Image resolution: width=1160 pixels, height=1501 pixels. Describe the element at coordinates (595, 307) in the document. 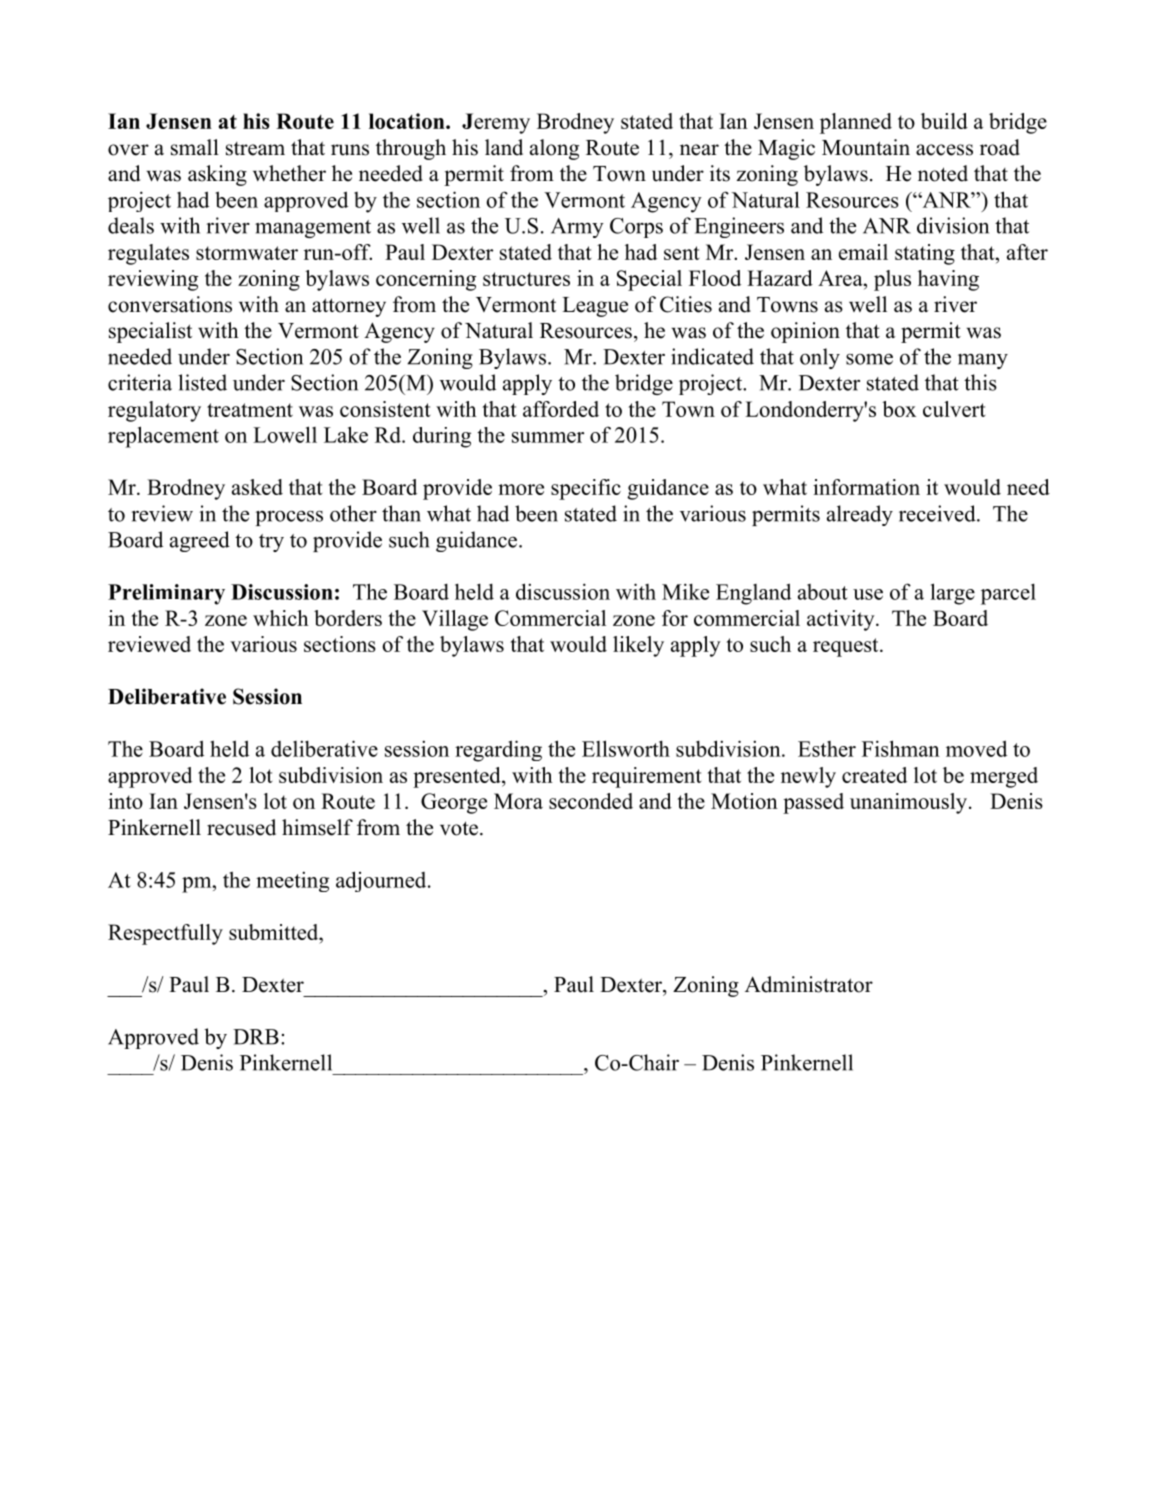

I see `League` at that location.
